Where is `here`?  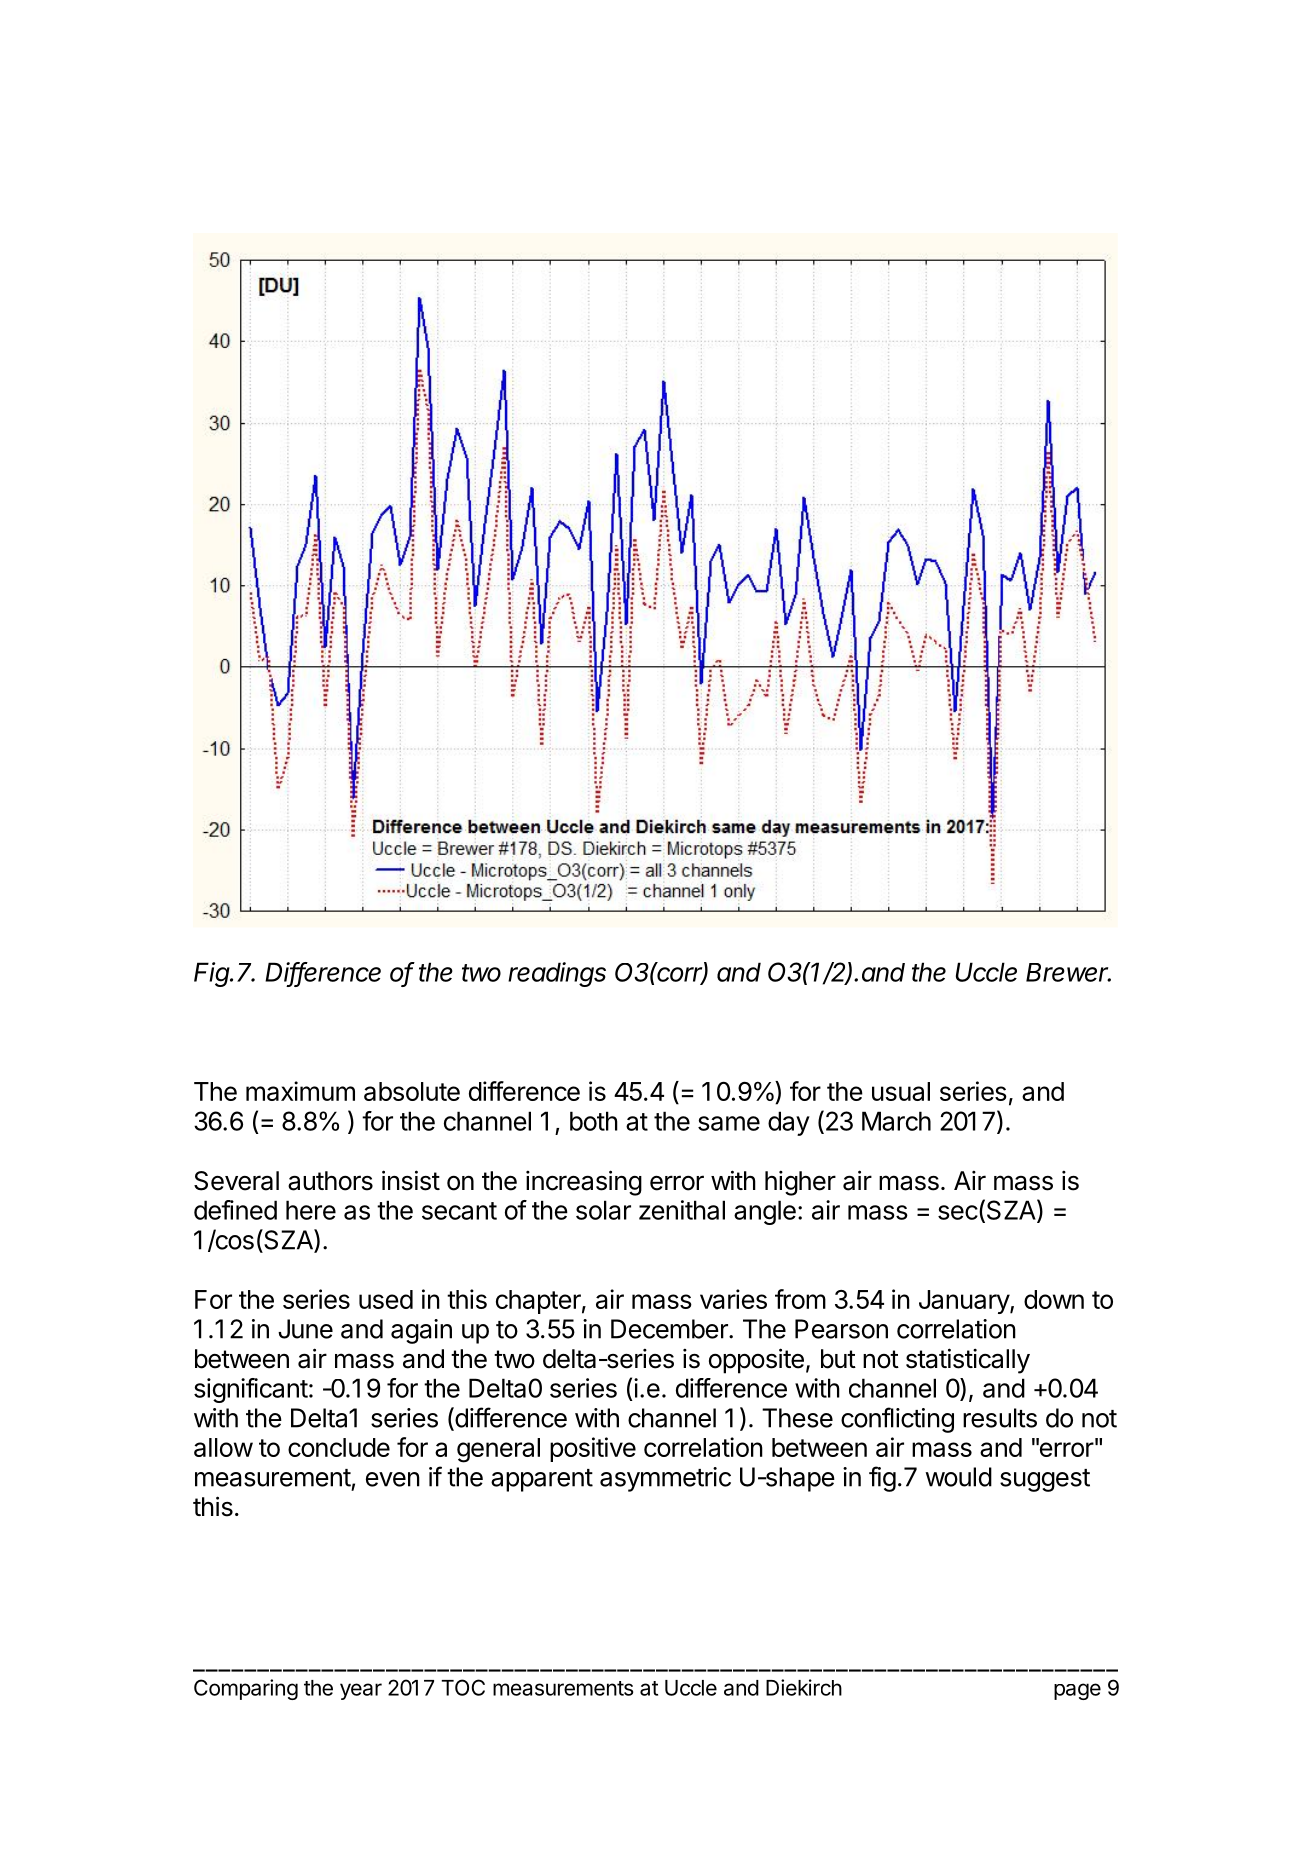
here is located at coordinates (311, 1210).
